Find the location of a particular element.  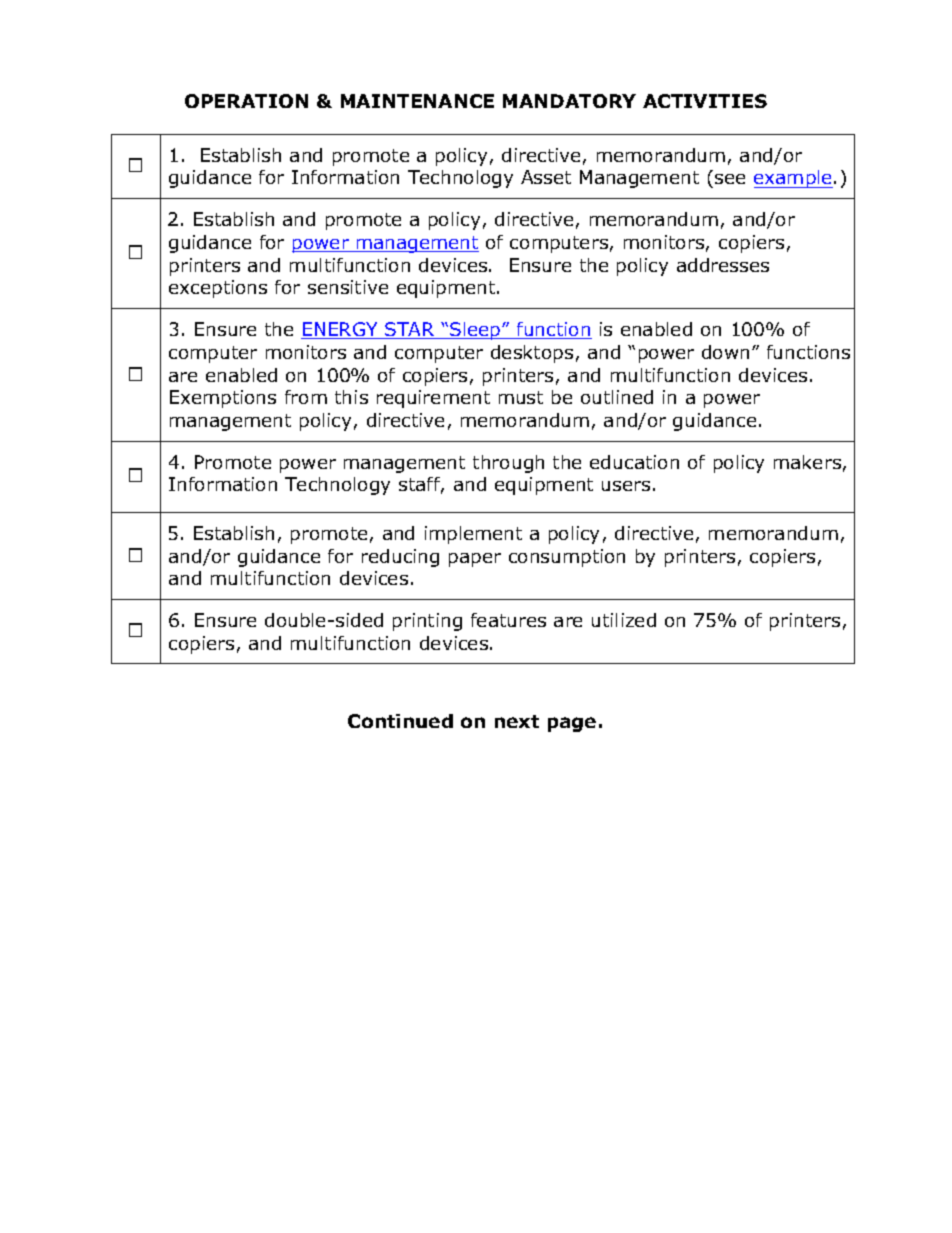

page is located at coordinates (572, 724).
